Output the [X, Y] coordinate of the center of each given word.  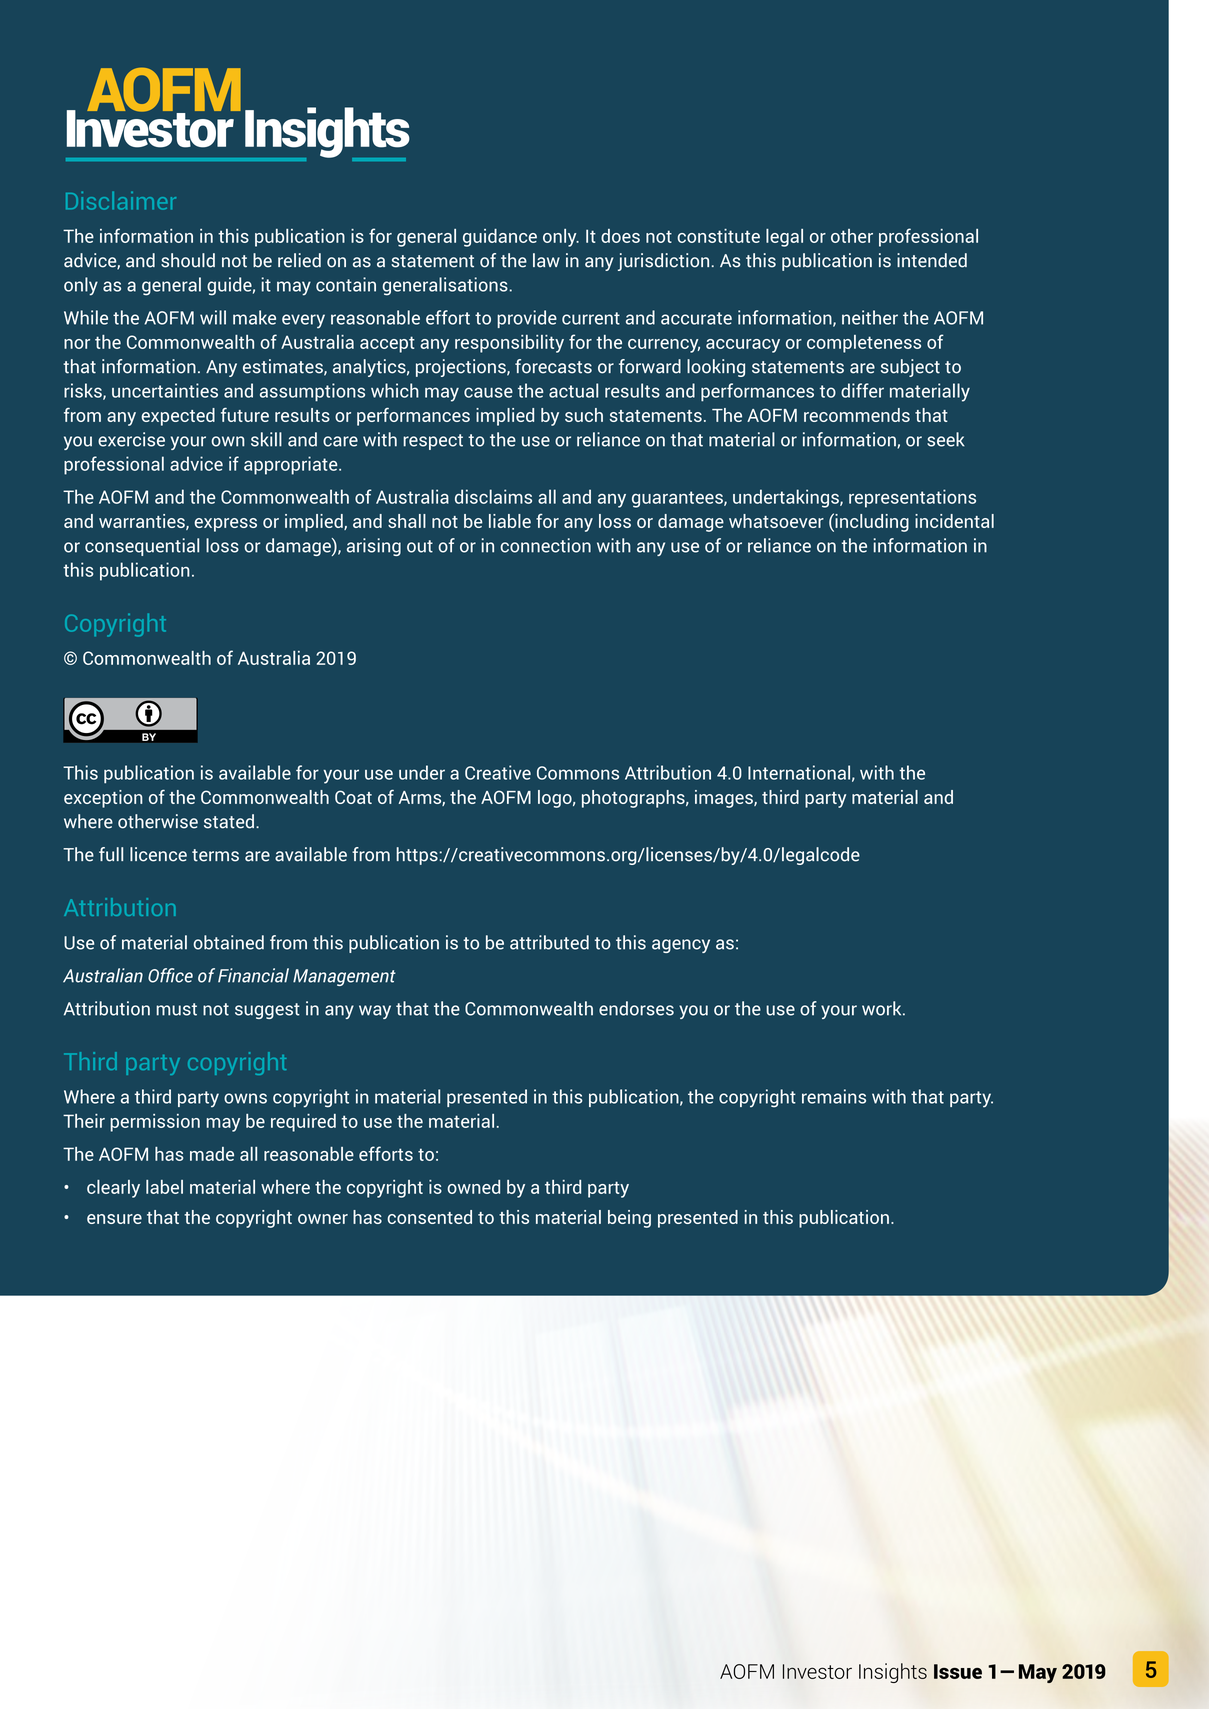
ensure [114, 1219]
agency [681, 946]
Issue [958, 1671]
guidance [500, 238]
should [188, 260]
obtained [228, 942]
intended [932, 260]
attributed [549, 942]
